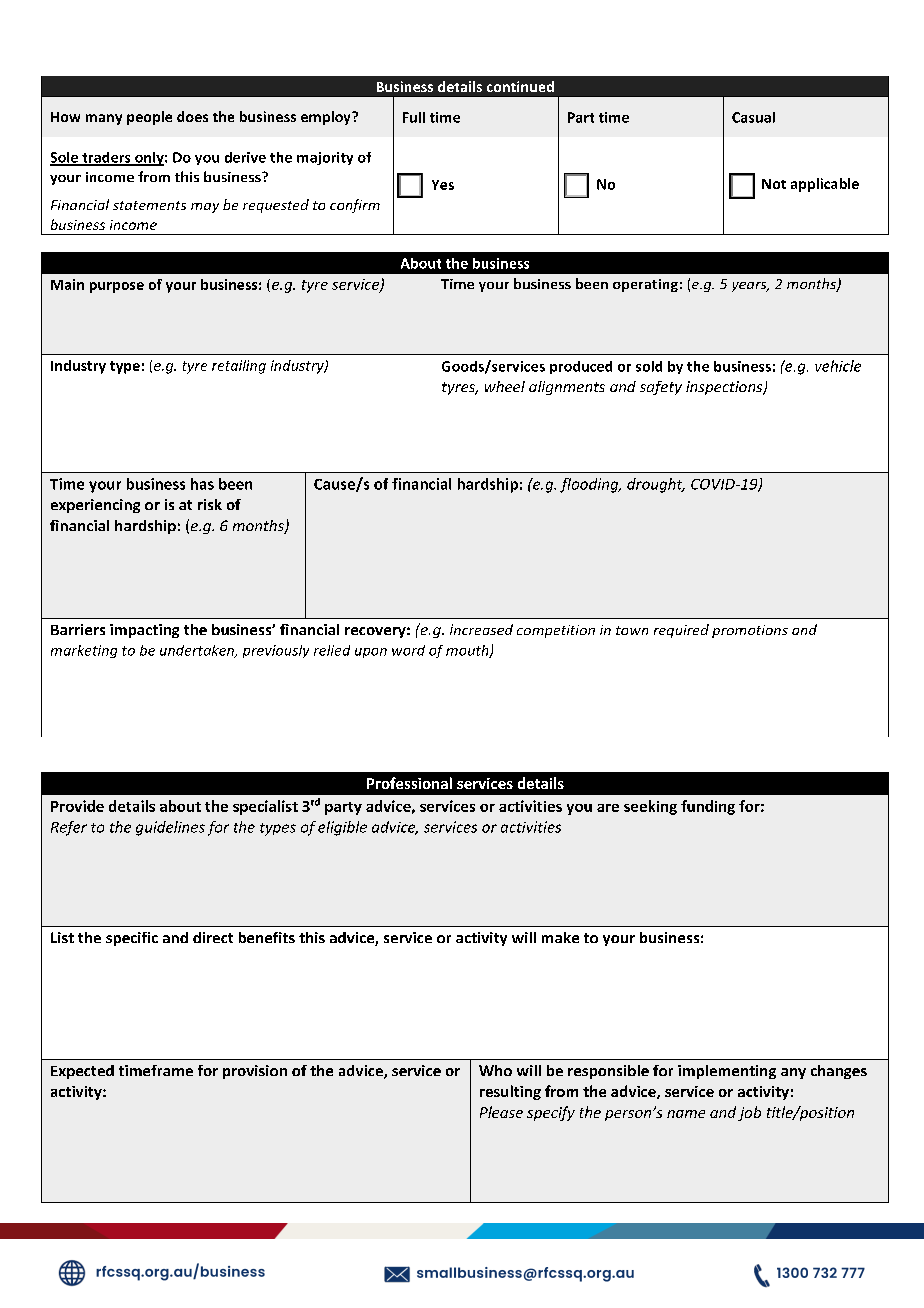 The width and height of the document is (924, 1308). Describe the element at coordinates (753, 117) in the document. I see `Casual` at that location.
